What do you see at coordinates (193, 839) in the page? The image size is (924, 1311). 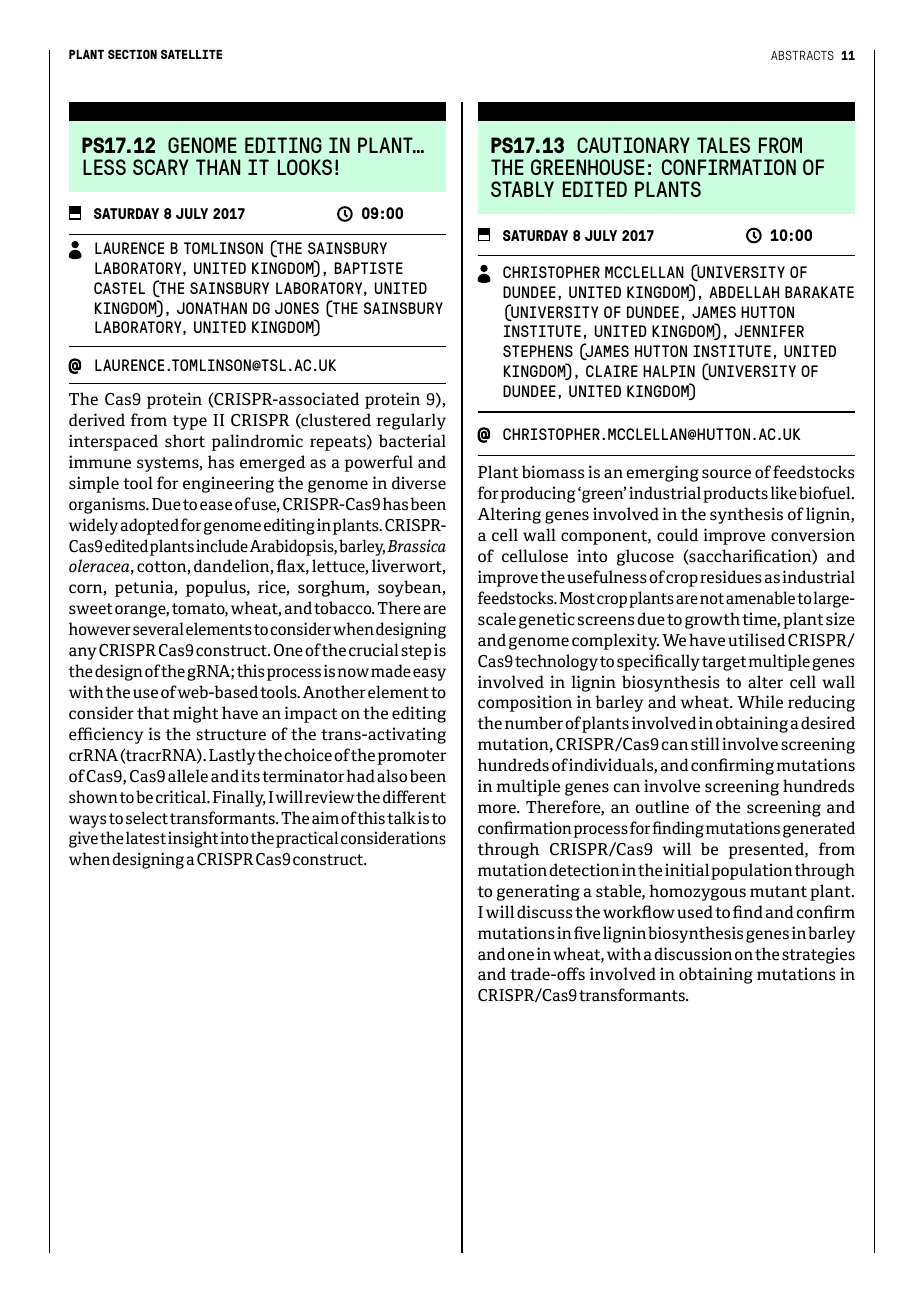 I see `insight` at bounding box center [193, 839].
